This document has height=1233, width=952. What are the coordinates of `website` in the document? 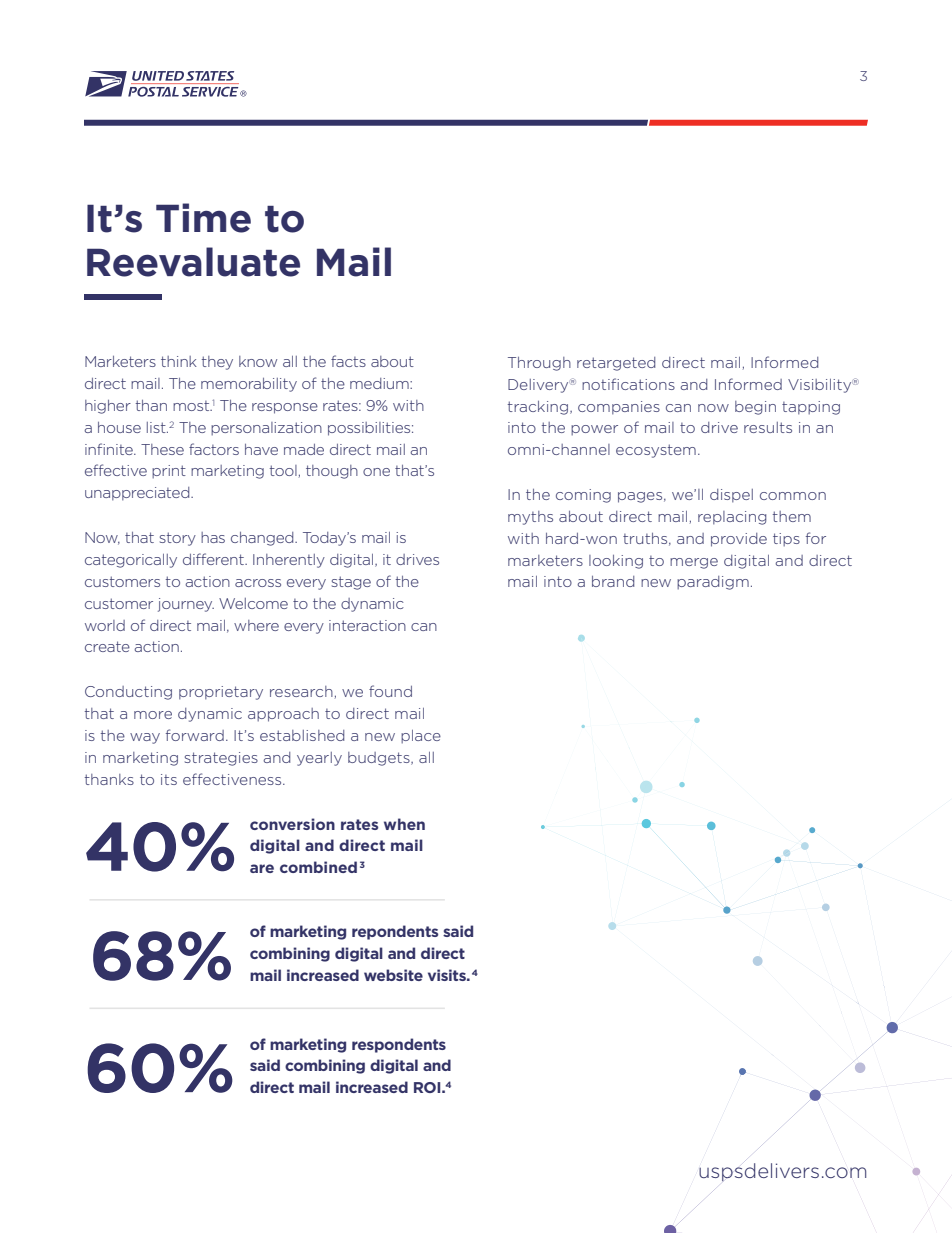 It's located at (393, 975).
